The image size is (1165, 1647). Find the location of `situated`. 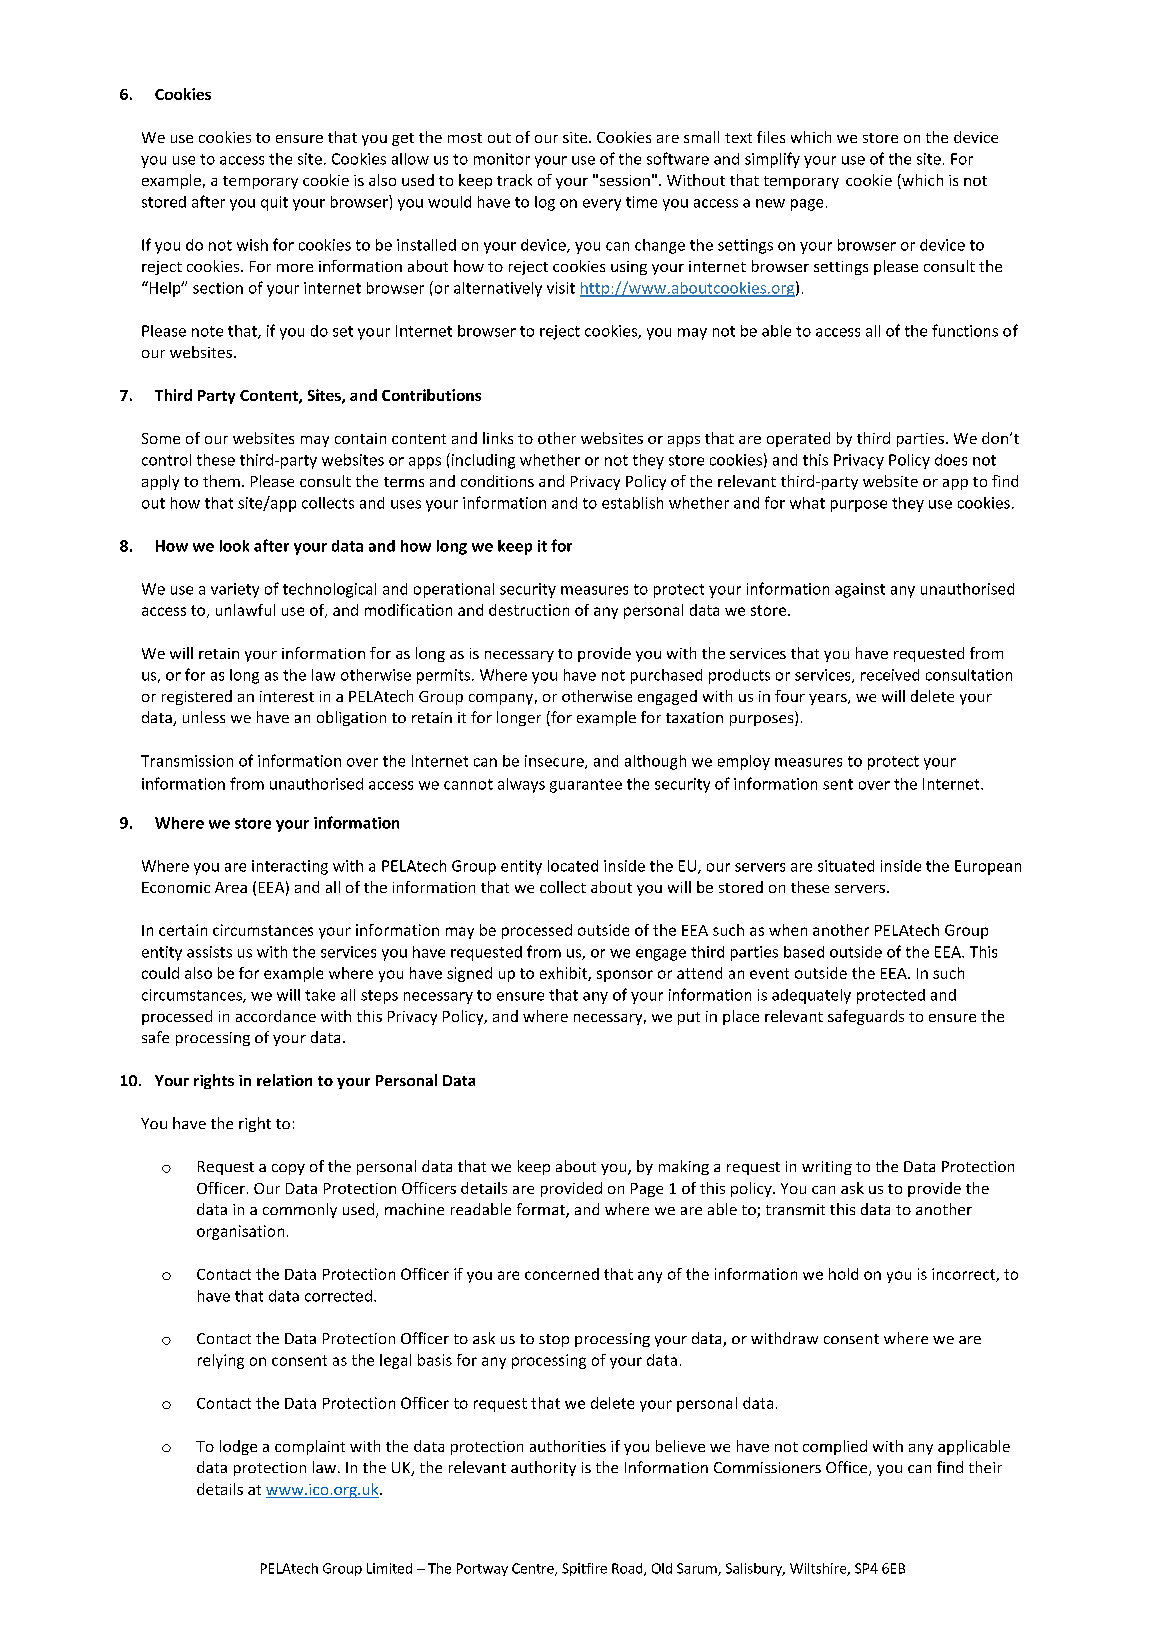

situated is located at coordinates (846, 866).
